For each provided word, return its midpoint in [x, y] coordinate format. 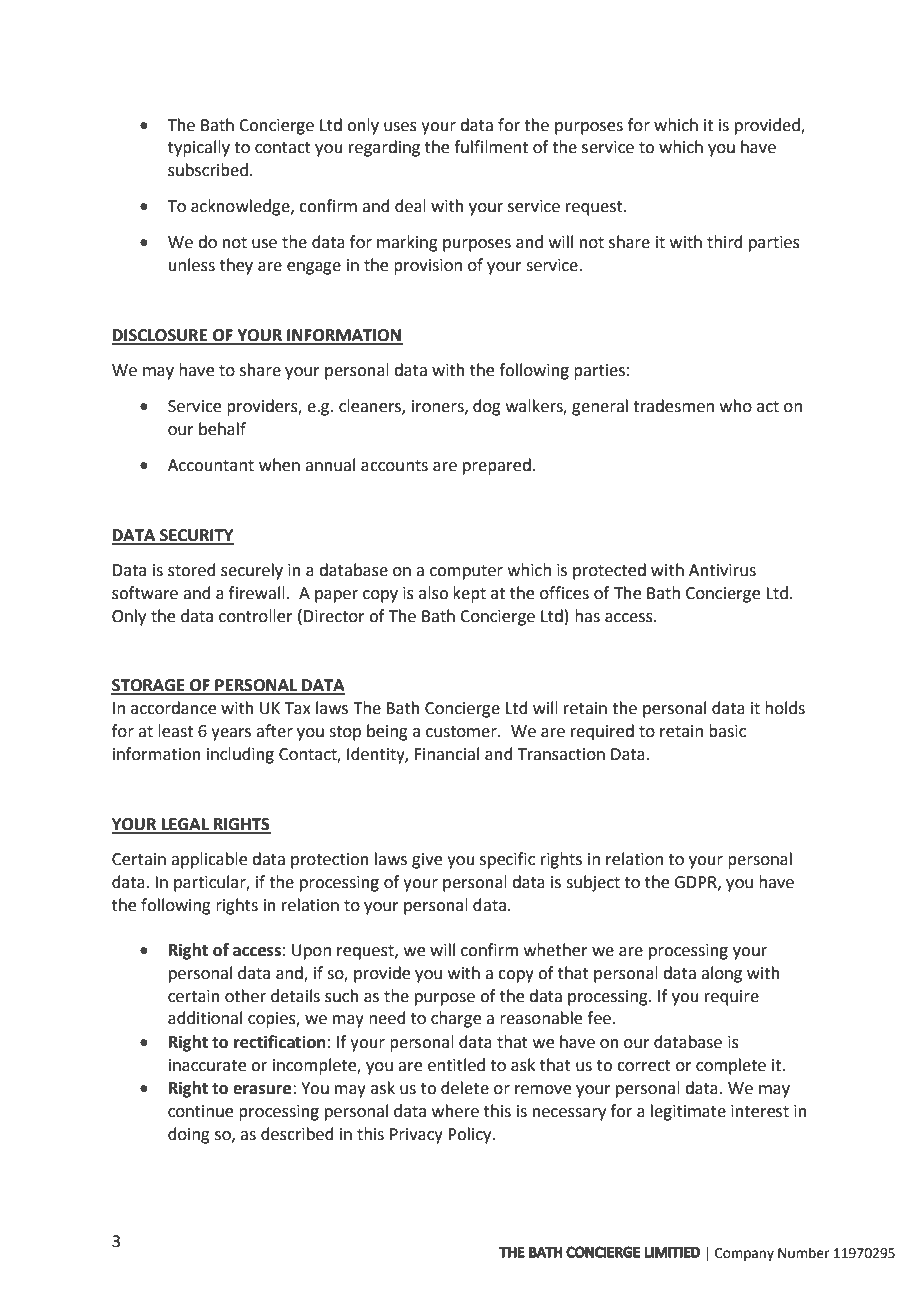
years [231, 734]
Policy [471, 1135]
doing [189, 1135]
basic [727, 731]
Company [744, 1254]
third [725, 242]
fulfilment [491, 147]
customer [462, 732]
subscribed [208, 170]
